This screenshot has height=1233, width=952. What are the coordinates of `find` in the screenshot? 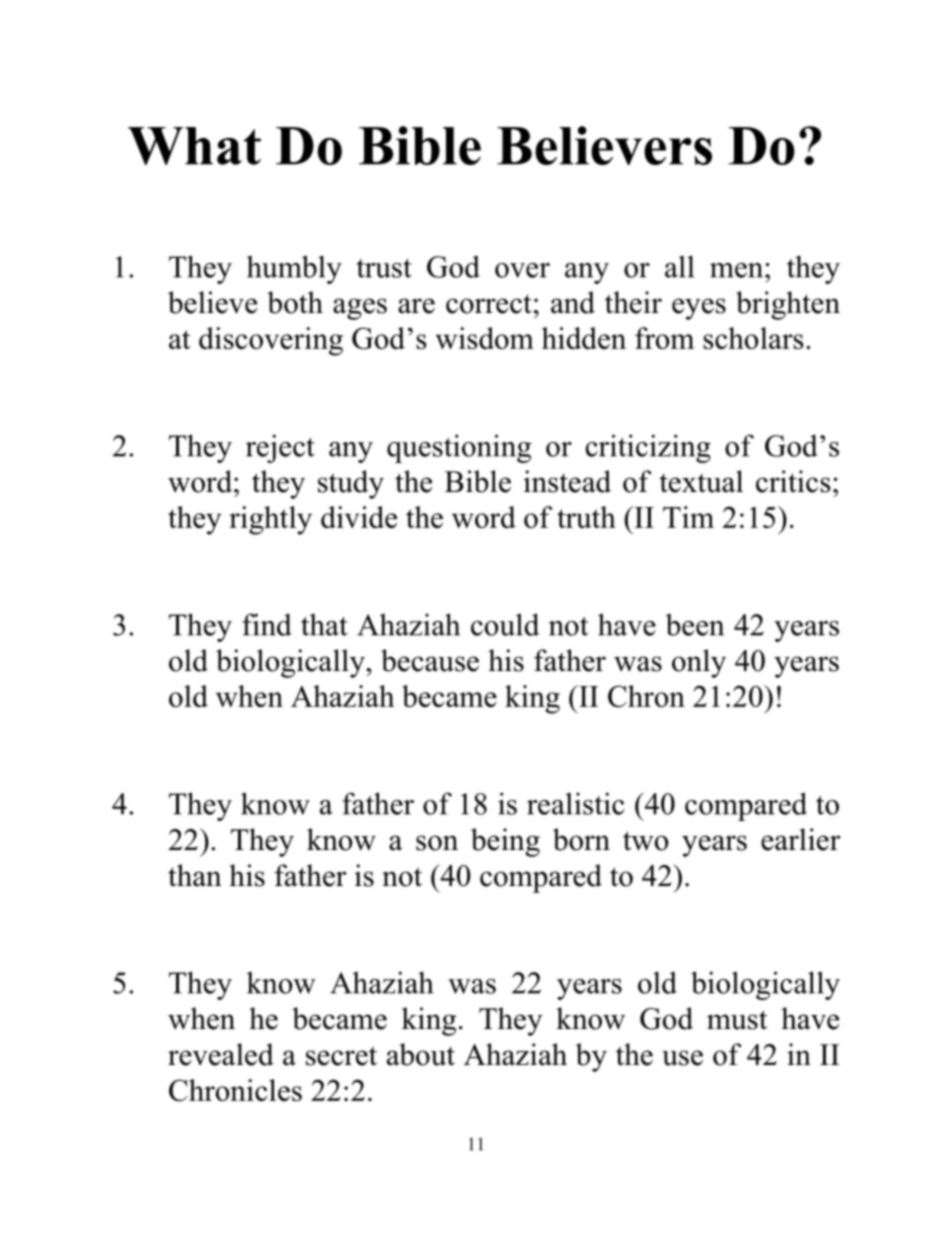 It's located at (267, 624).
